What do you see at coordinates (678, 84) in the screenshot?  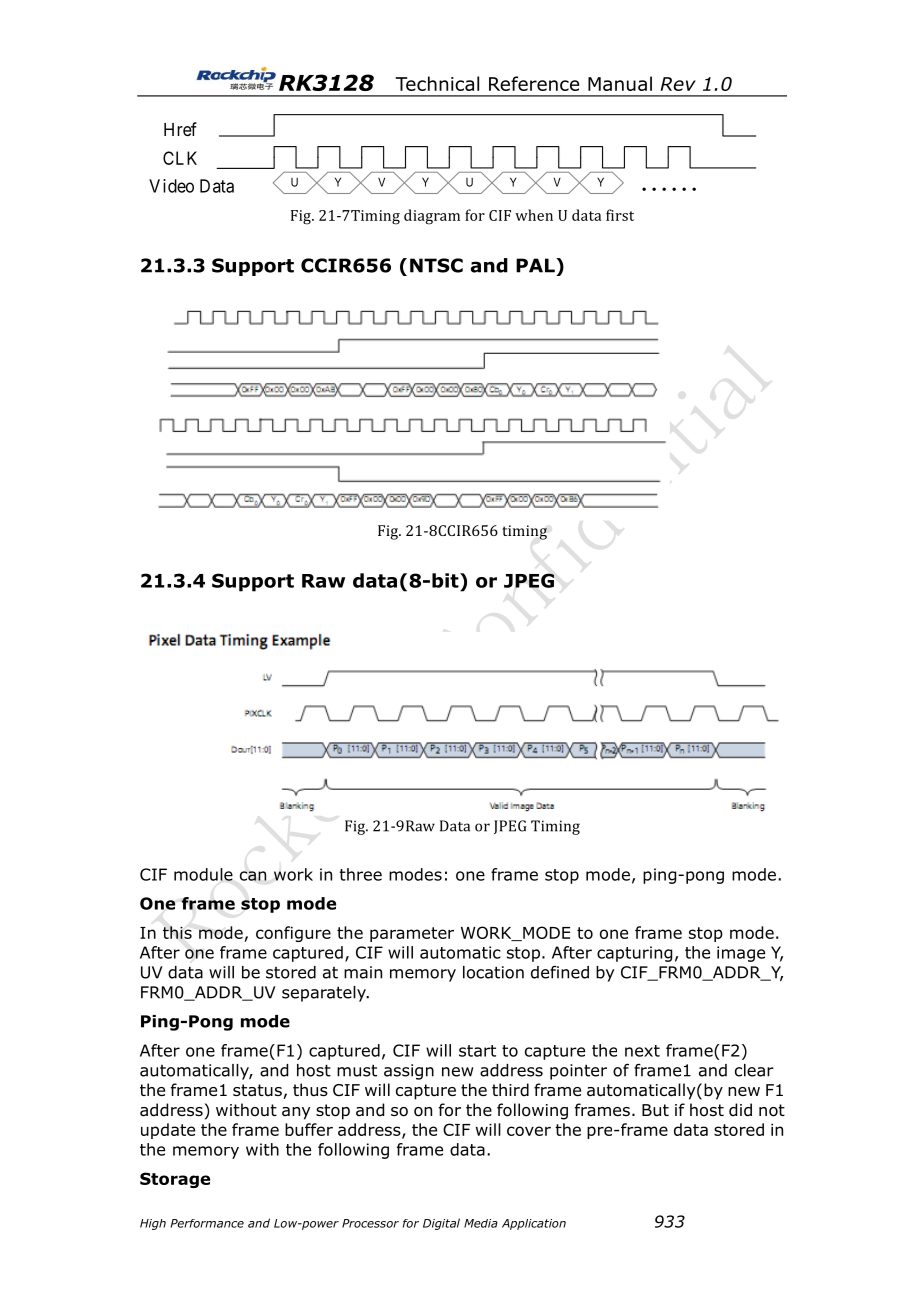 I see `Rev` at bounding box center [678, 84].
